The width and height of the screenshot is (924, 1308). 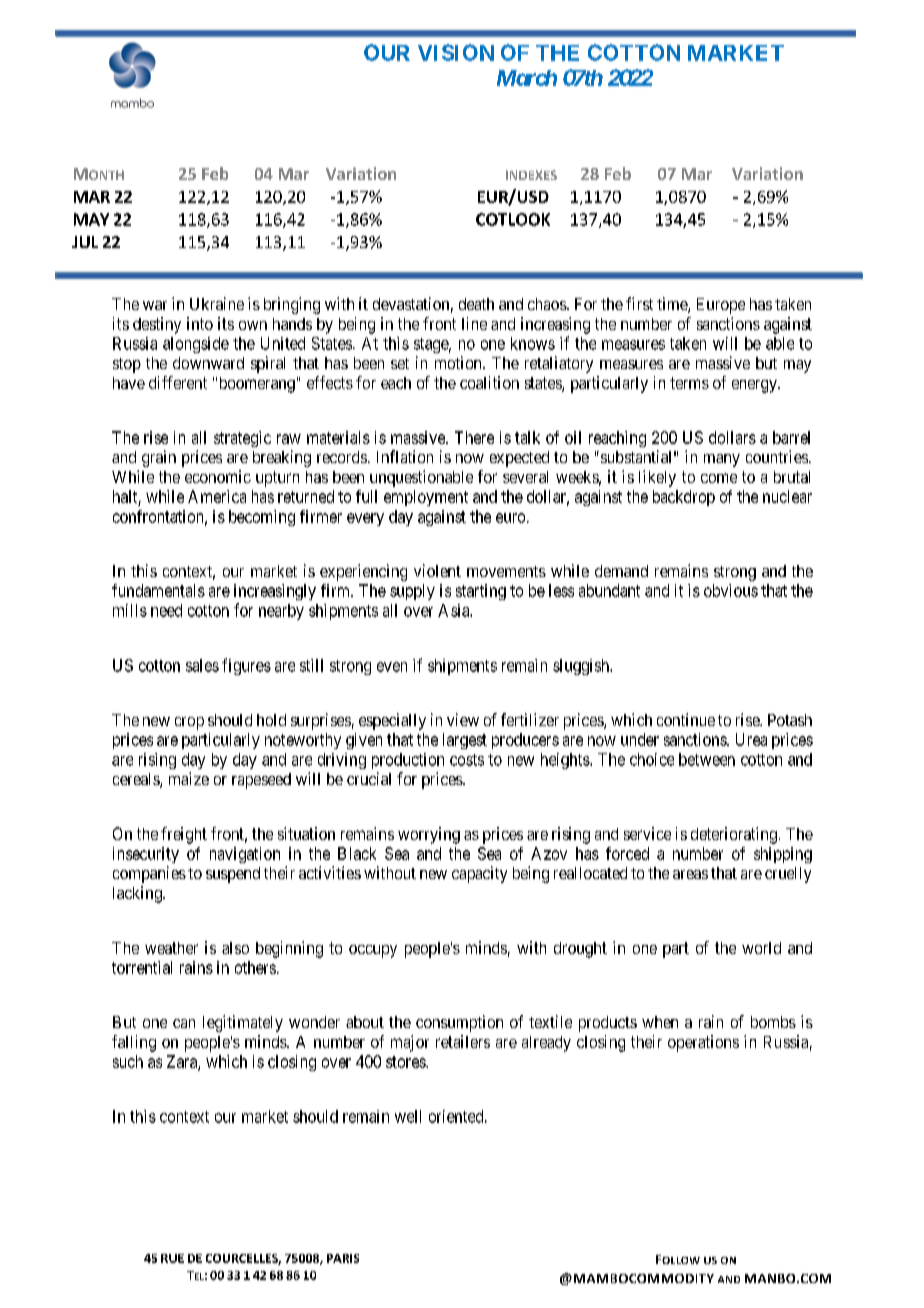 I want to click on PARIS, so click(x=343, y=1258).
